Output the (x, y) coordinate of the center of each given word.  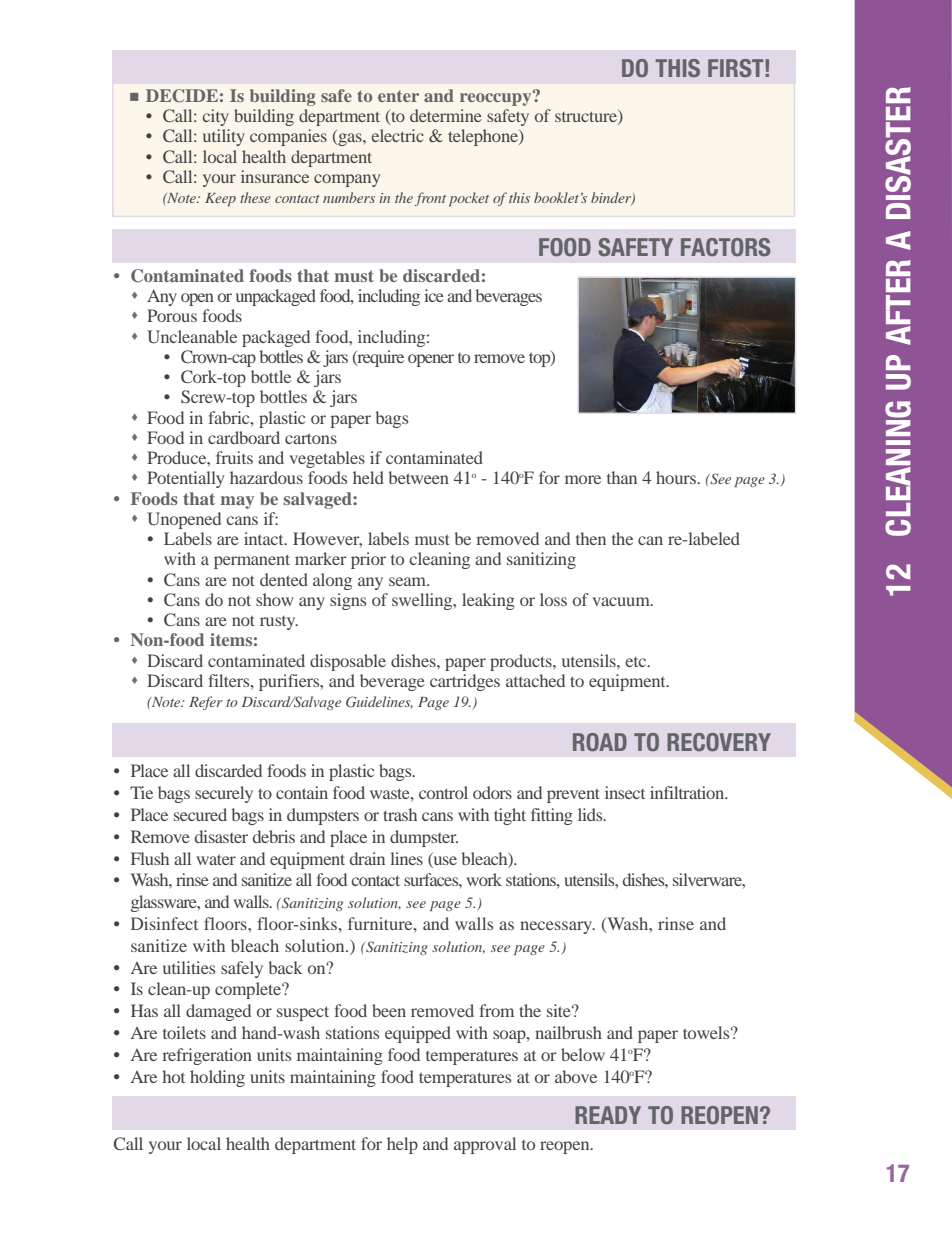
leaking (488, 601)
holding (217, 1078)
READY (608, 1115)
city (216, 117)
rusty (279, 623)
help (402, 1145)
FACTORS (726, 247)
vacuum (622, 601)
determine (446, 115)
